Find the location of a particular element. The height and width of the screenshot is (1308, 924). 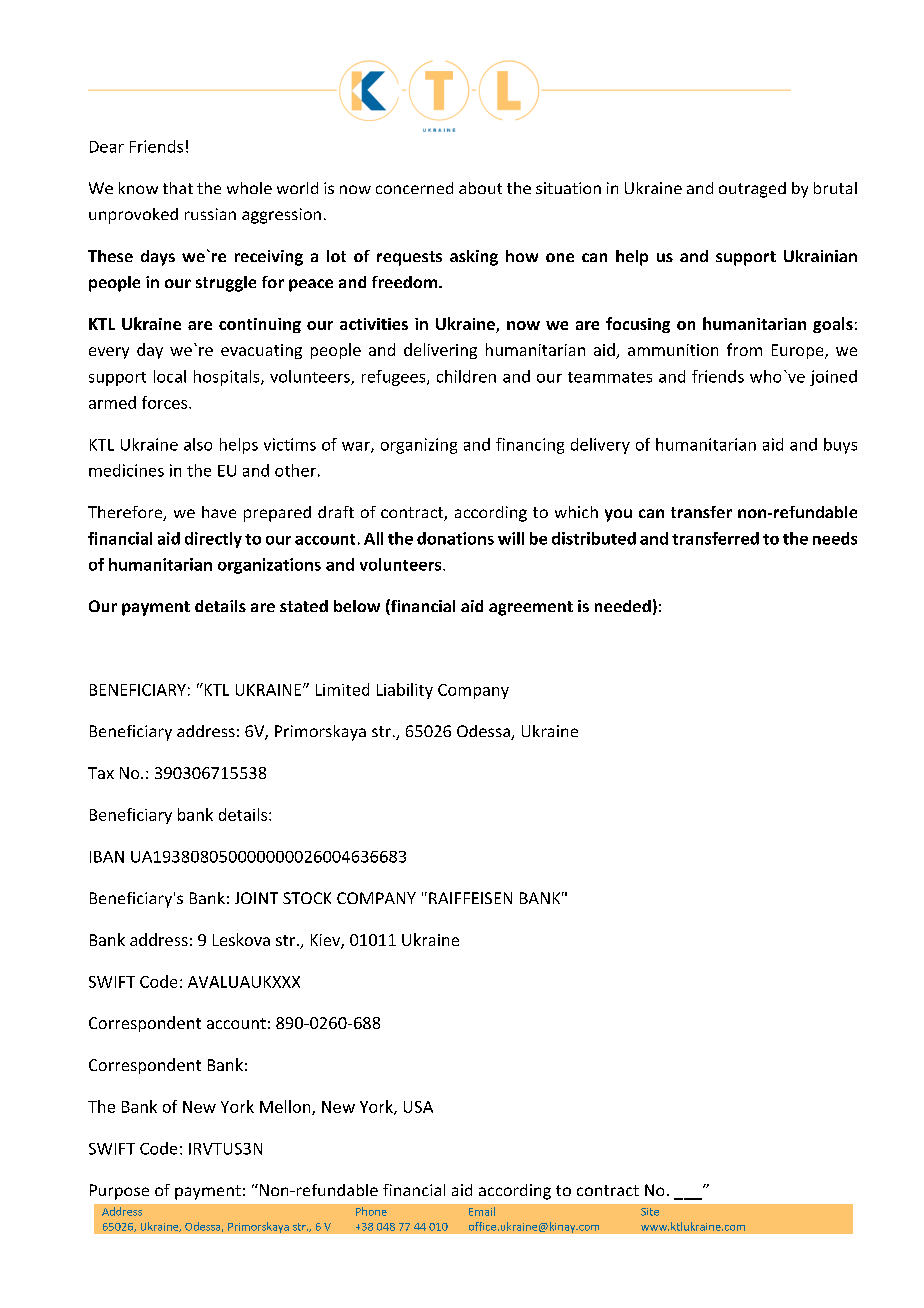

Purpose is located at coordinates (119, 1192).
